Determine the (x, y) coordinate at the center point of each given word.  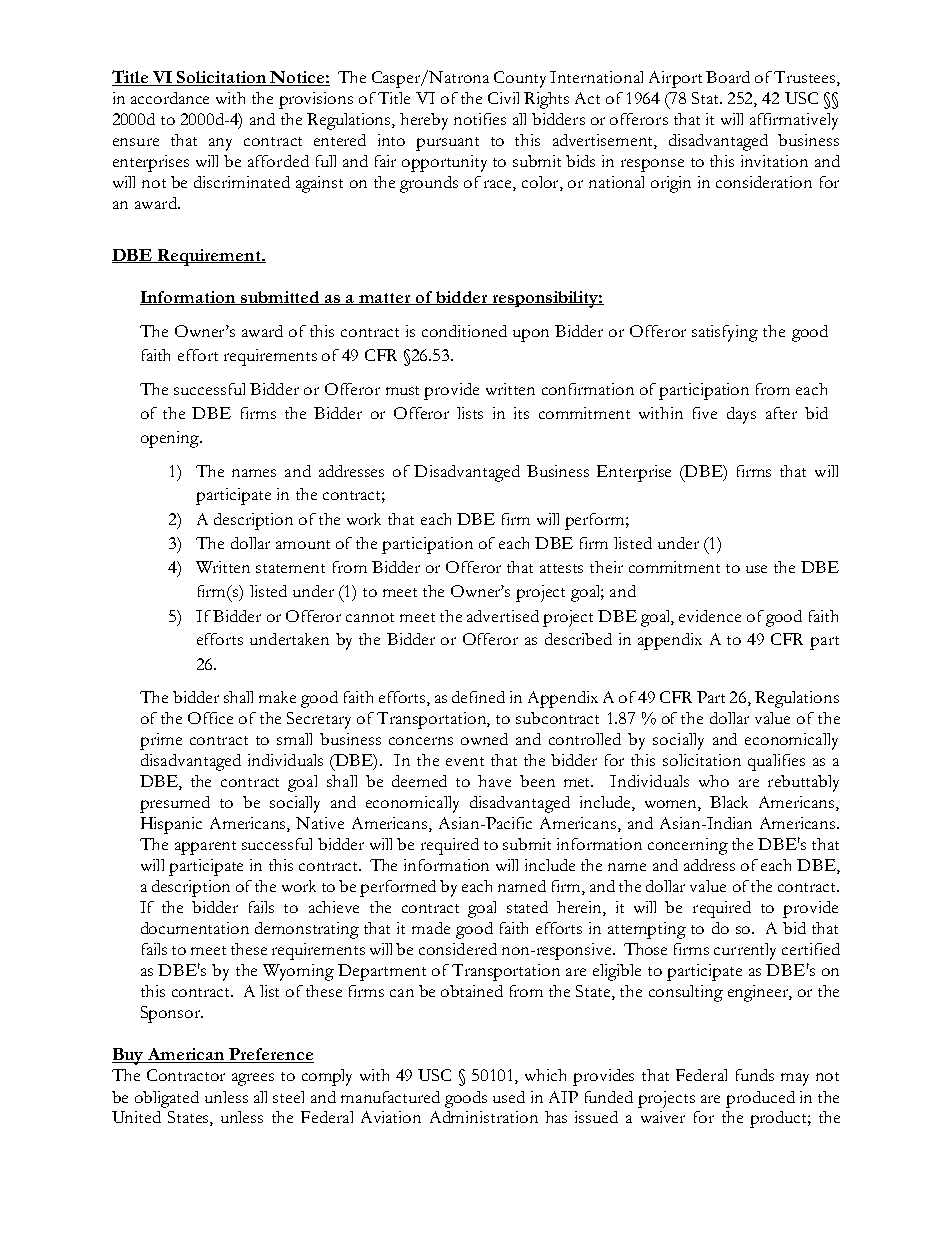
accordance (170, 98)
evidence (710, 616)
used (509, 1097)
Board (728, 77)
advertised (503, 616)
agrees (253, 1079)
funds (755, 1075)
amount (303, 544)
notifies (480, 119)
